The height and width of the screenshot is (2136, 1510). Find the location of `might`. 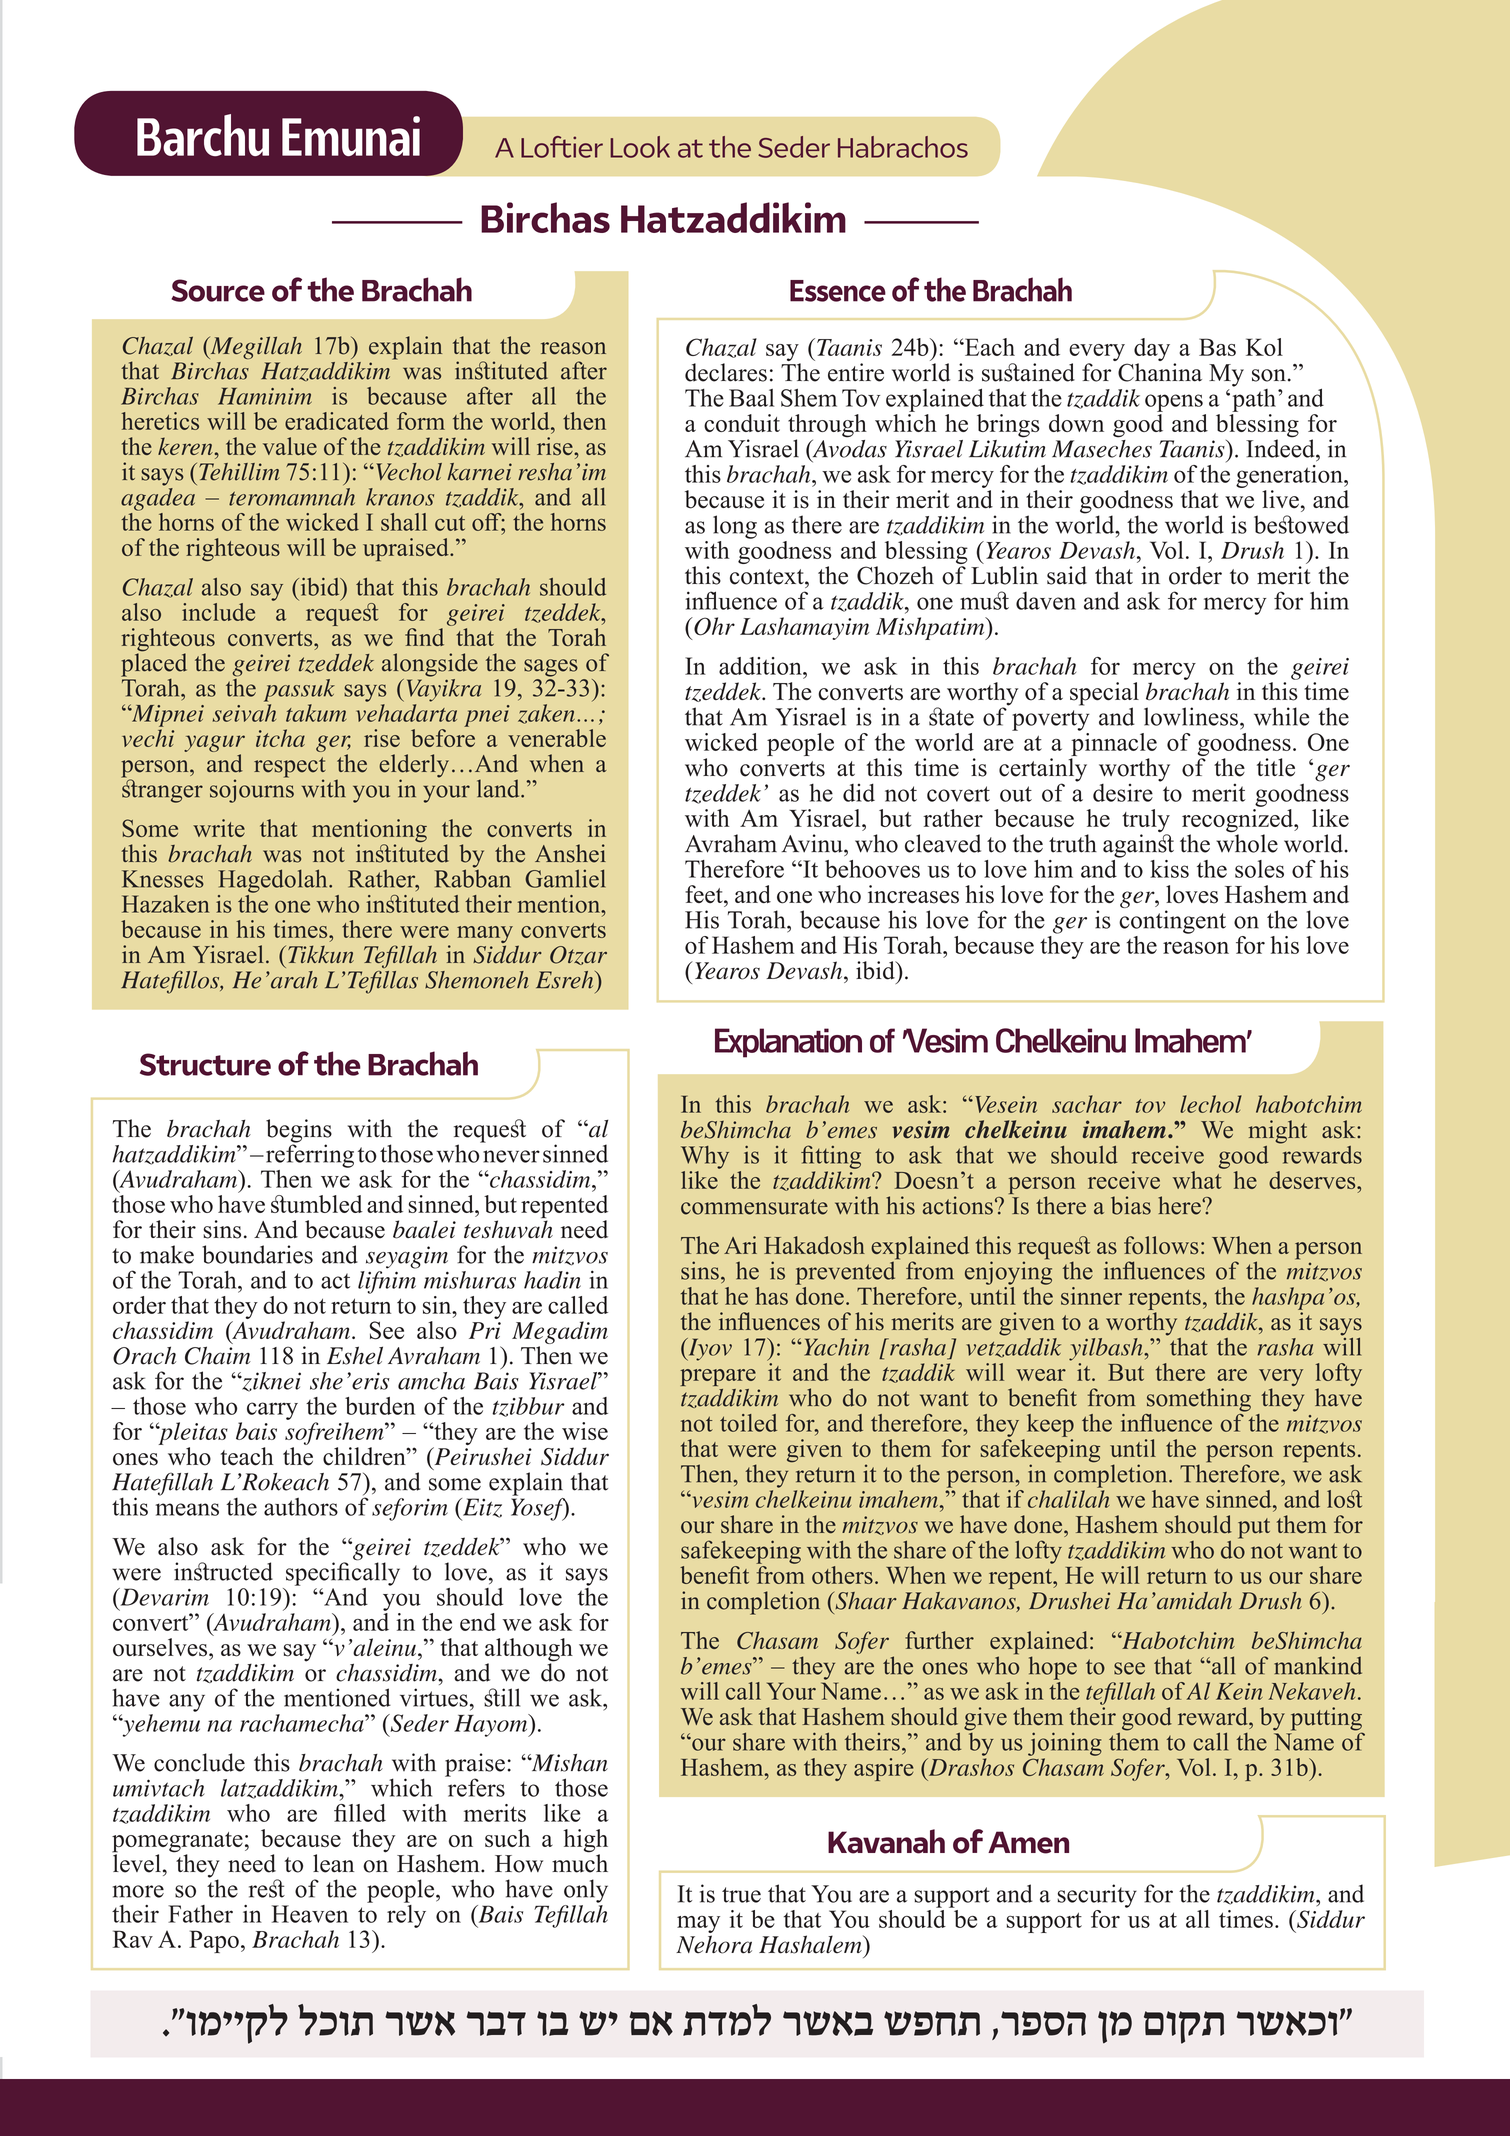

might is located at coordinates (1277, 1132).
